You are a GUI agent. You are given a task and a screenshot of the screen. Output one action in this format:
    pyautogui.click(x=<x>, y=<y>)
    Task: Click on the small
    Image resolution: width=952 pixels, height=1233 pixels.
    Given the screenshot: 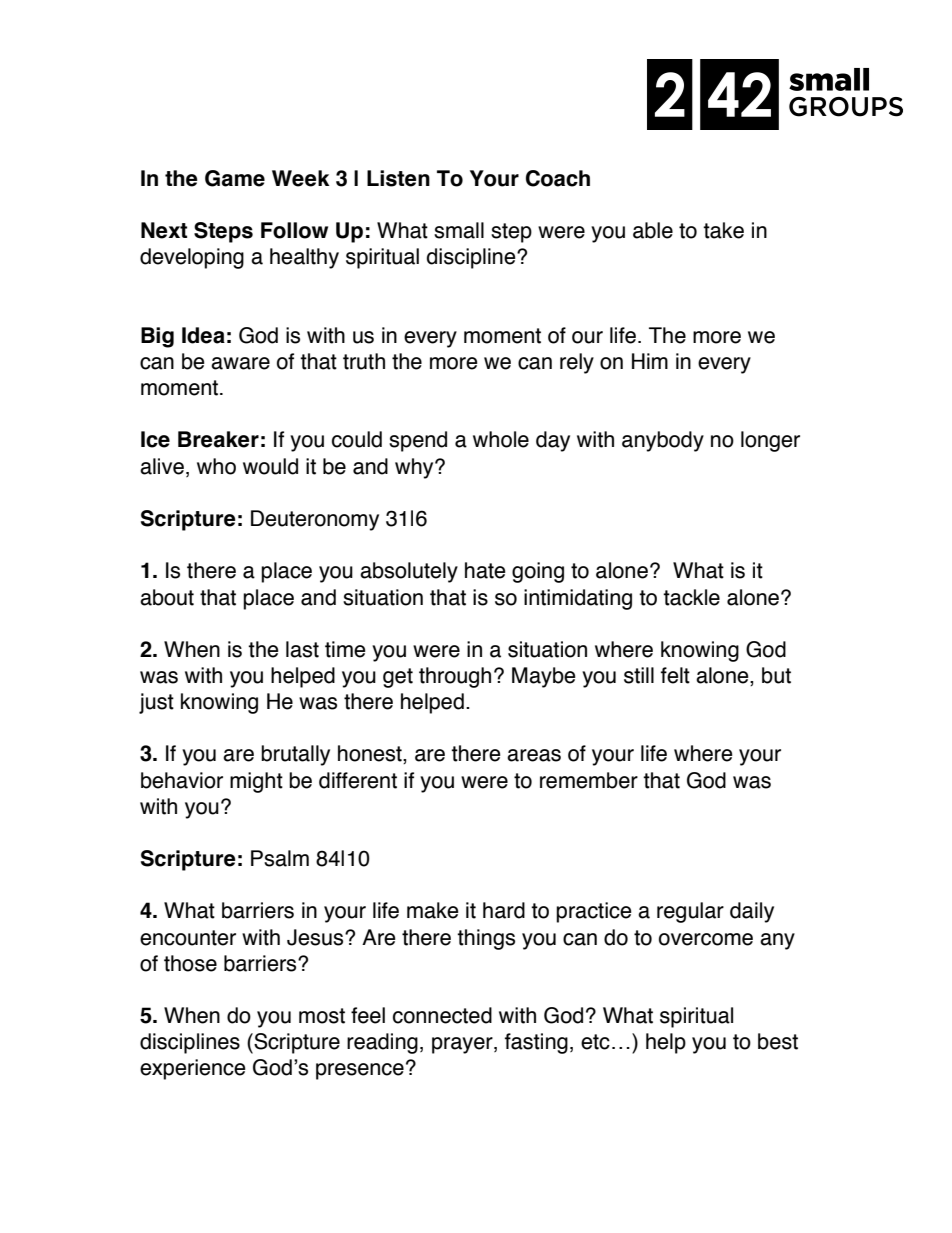 What is the action you would take?
    pyautogui.click(x=459, y=230)
